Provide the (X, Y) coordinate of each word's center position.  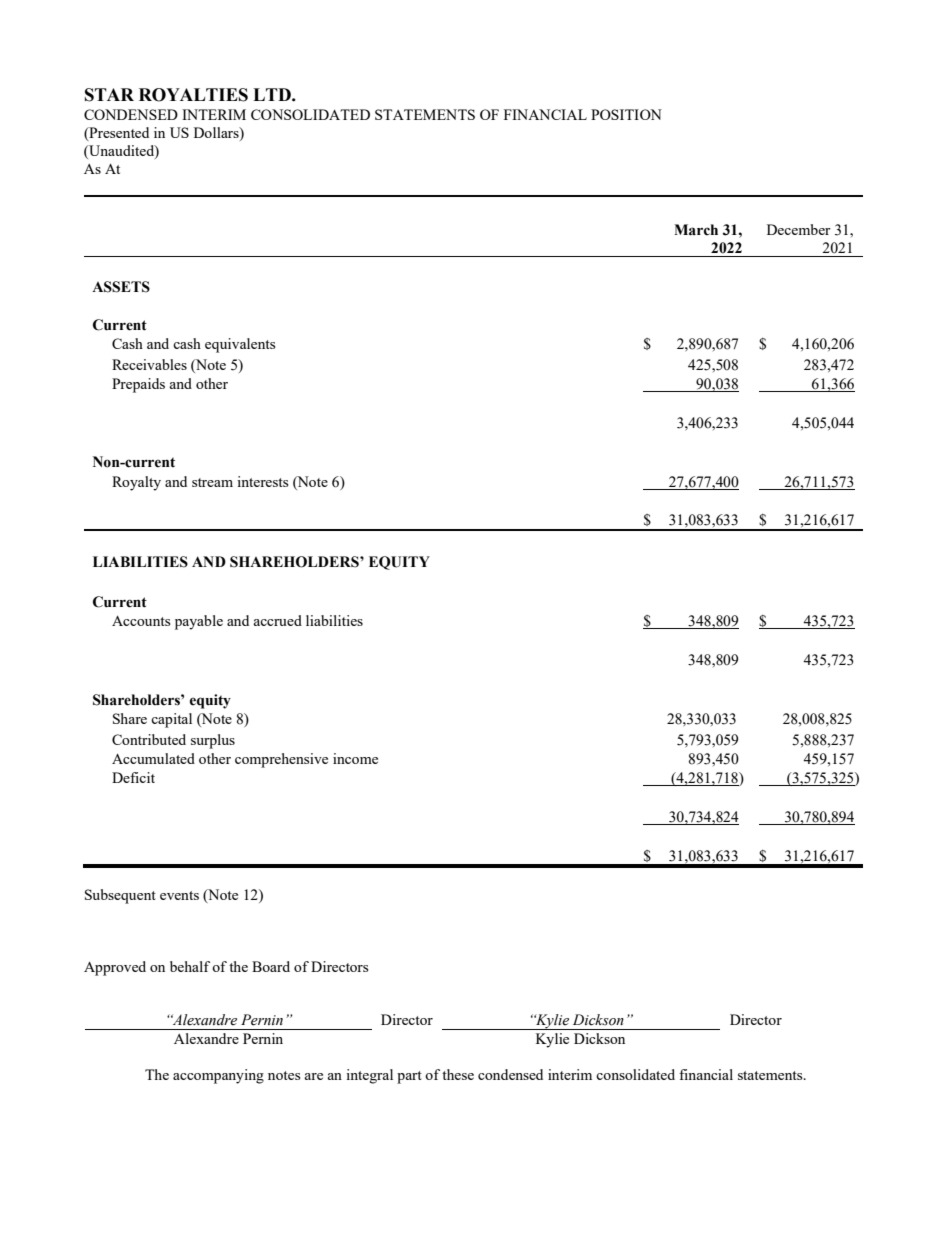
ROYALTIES (193, 95)
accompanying (218, 1076)
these (458, 1074)
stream (212, 482)
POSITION (626, 114)
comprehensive (281, 760)
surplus (213, 741)
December (799, 229)
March (696, 230)
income (355, 758)
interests (262, 481)
